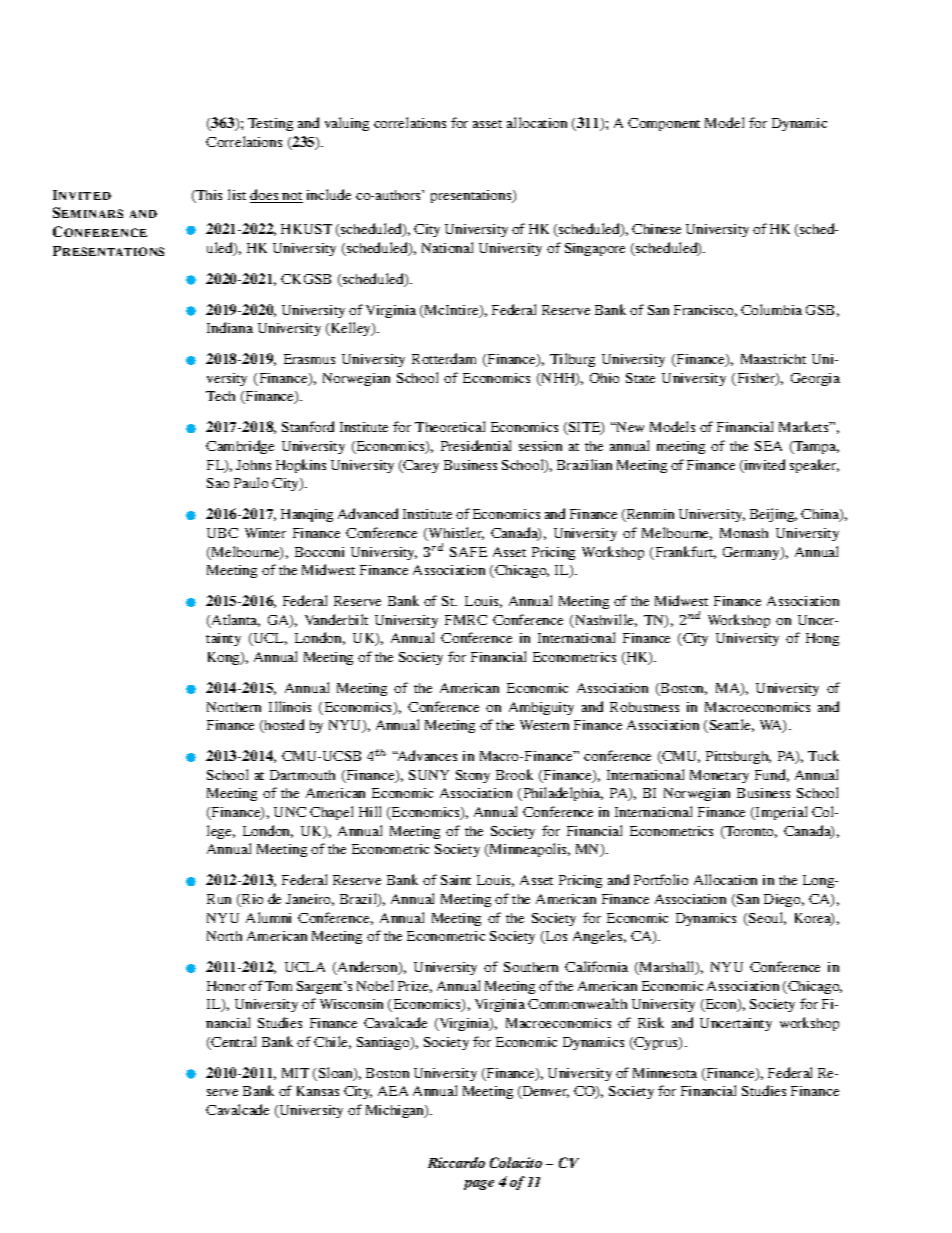 This screenshot has height=1233, width=952. What do you see at coordinates (822, 639) in the screenshot?
I see `Hong` at bounding box center [822, 639].
